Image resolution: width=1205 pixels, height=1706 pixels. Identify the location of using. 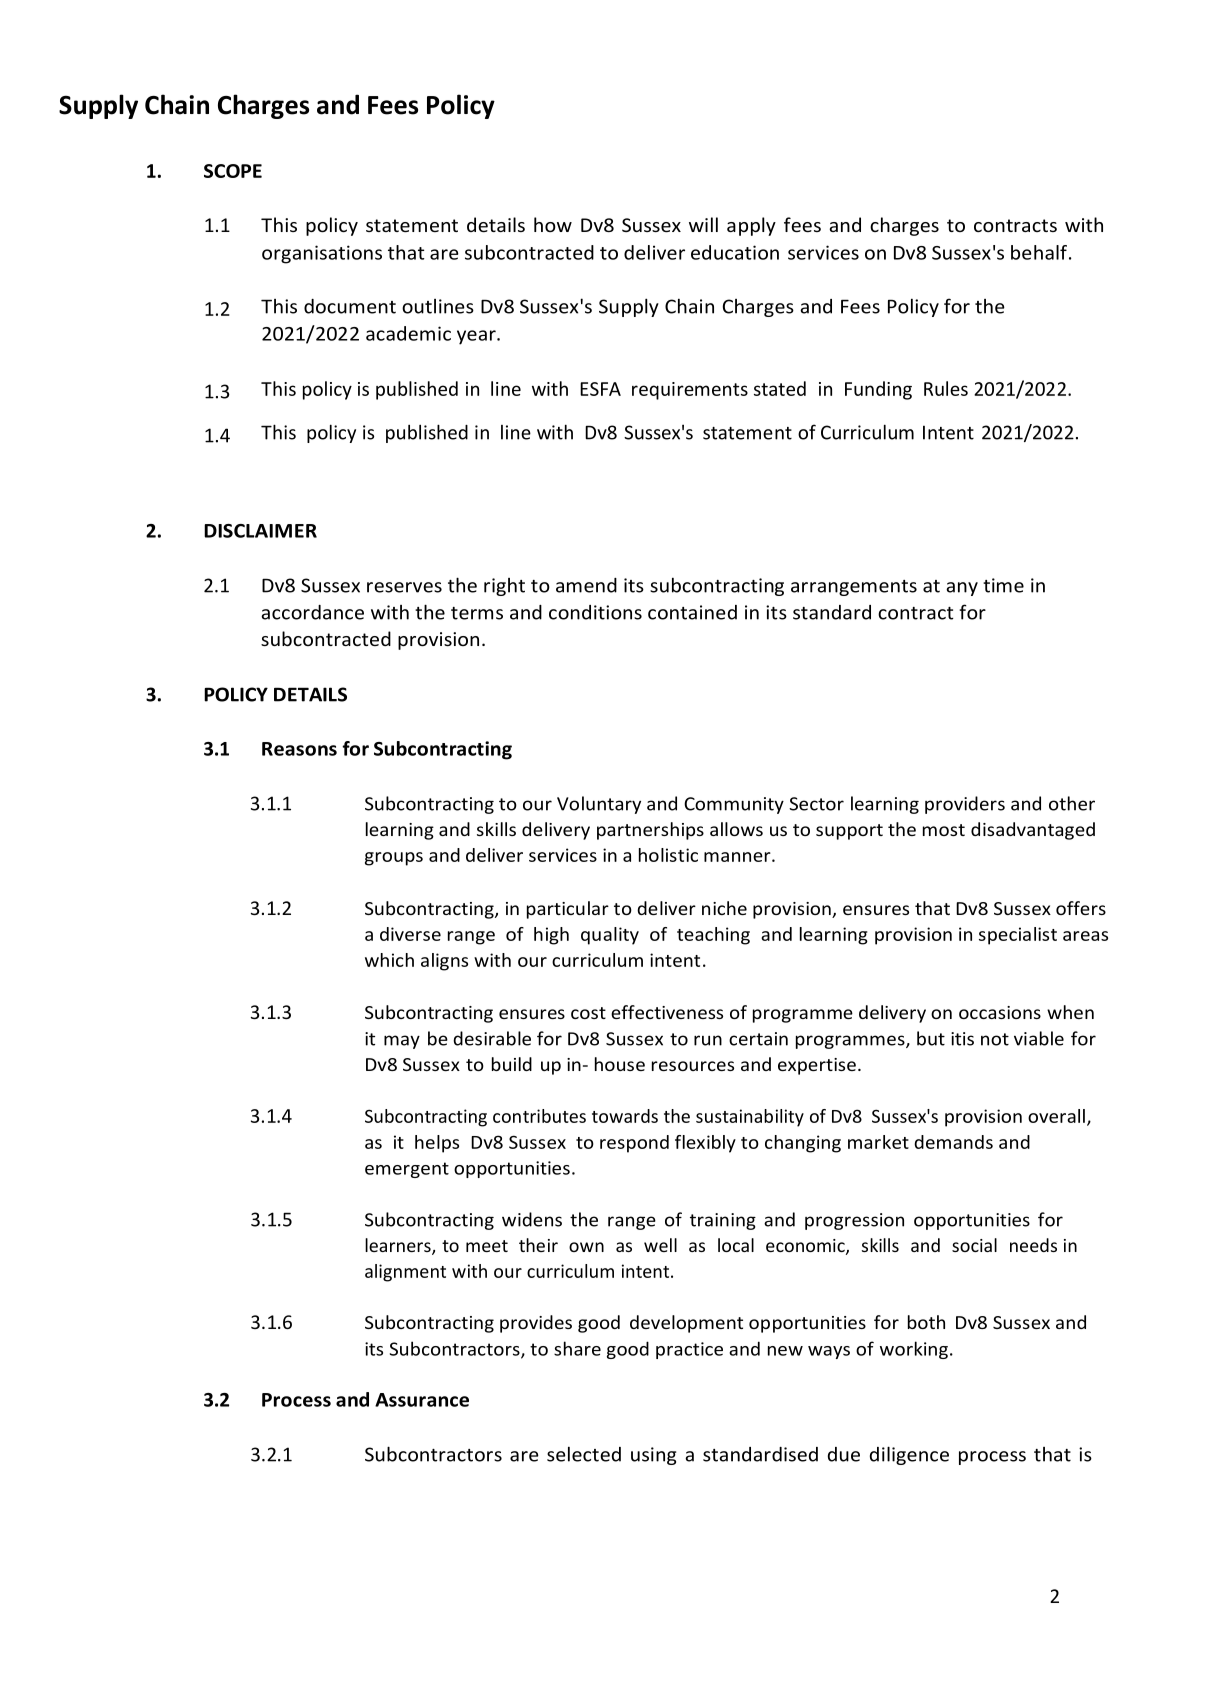
(653, 1456).
